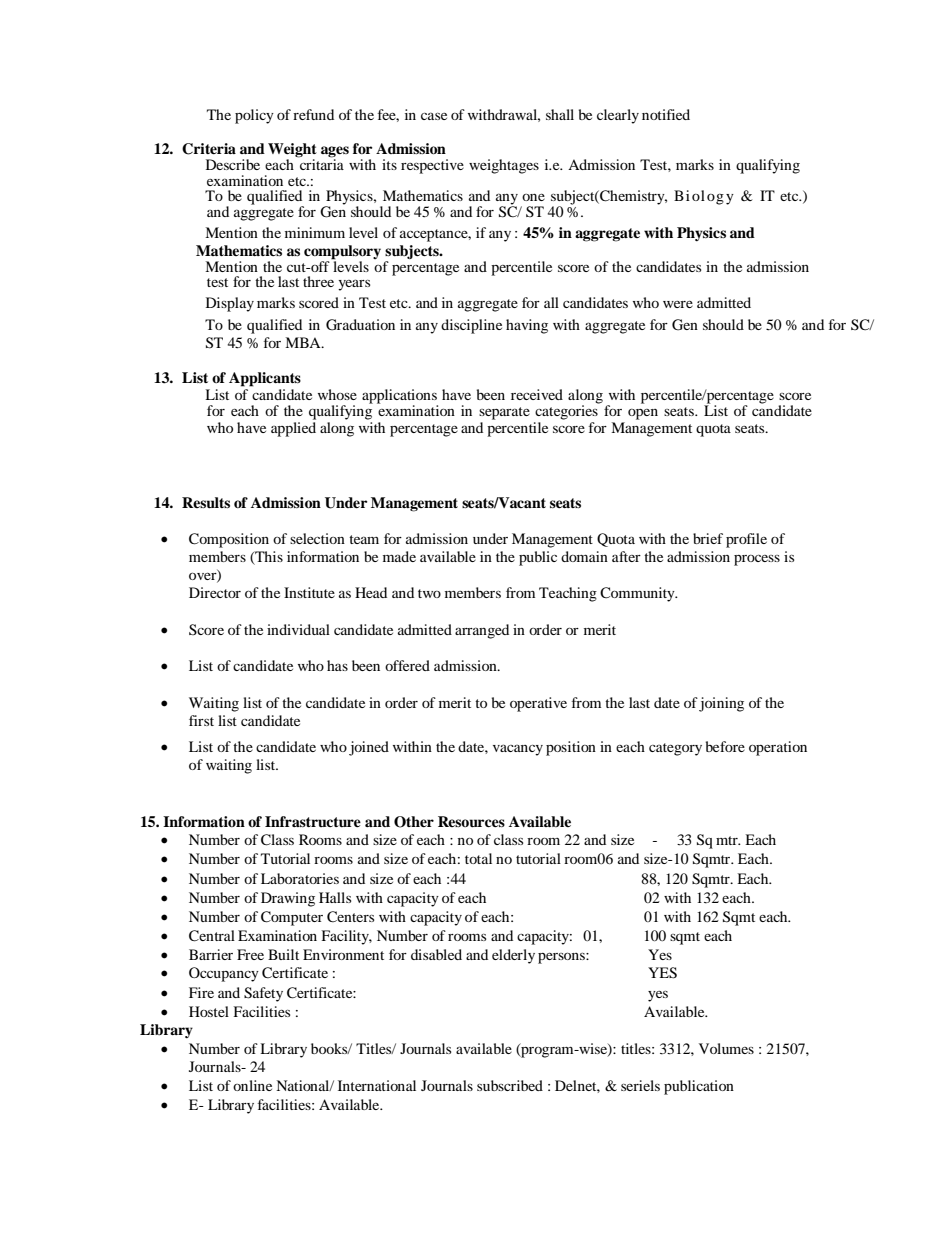  Describe the element at coordinates (757, 560) in the document. I see `process` at that location.
